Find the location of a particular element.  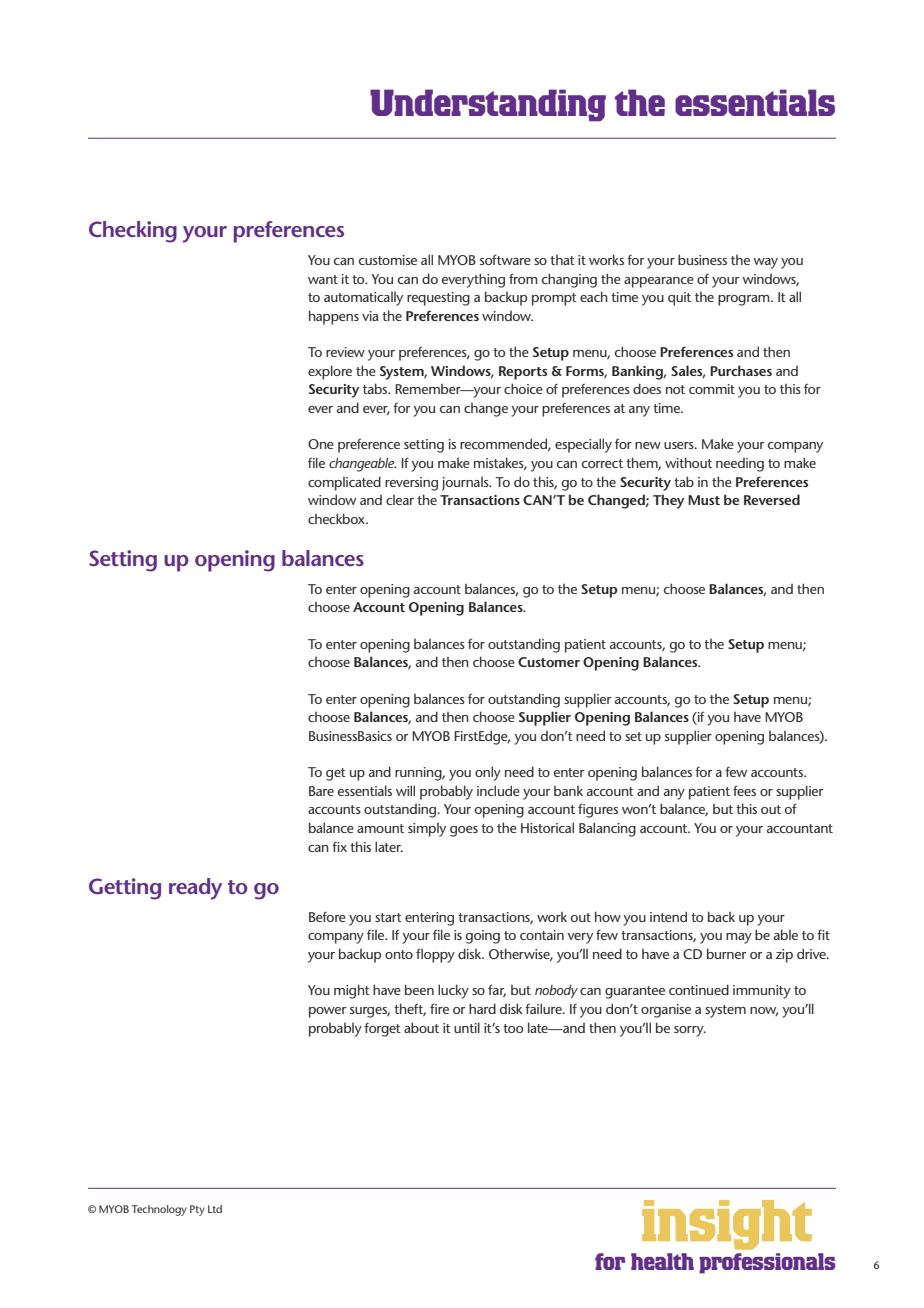

Checking is located at coordinates (133, 232).
